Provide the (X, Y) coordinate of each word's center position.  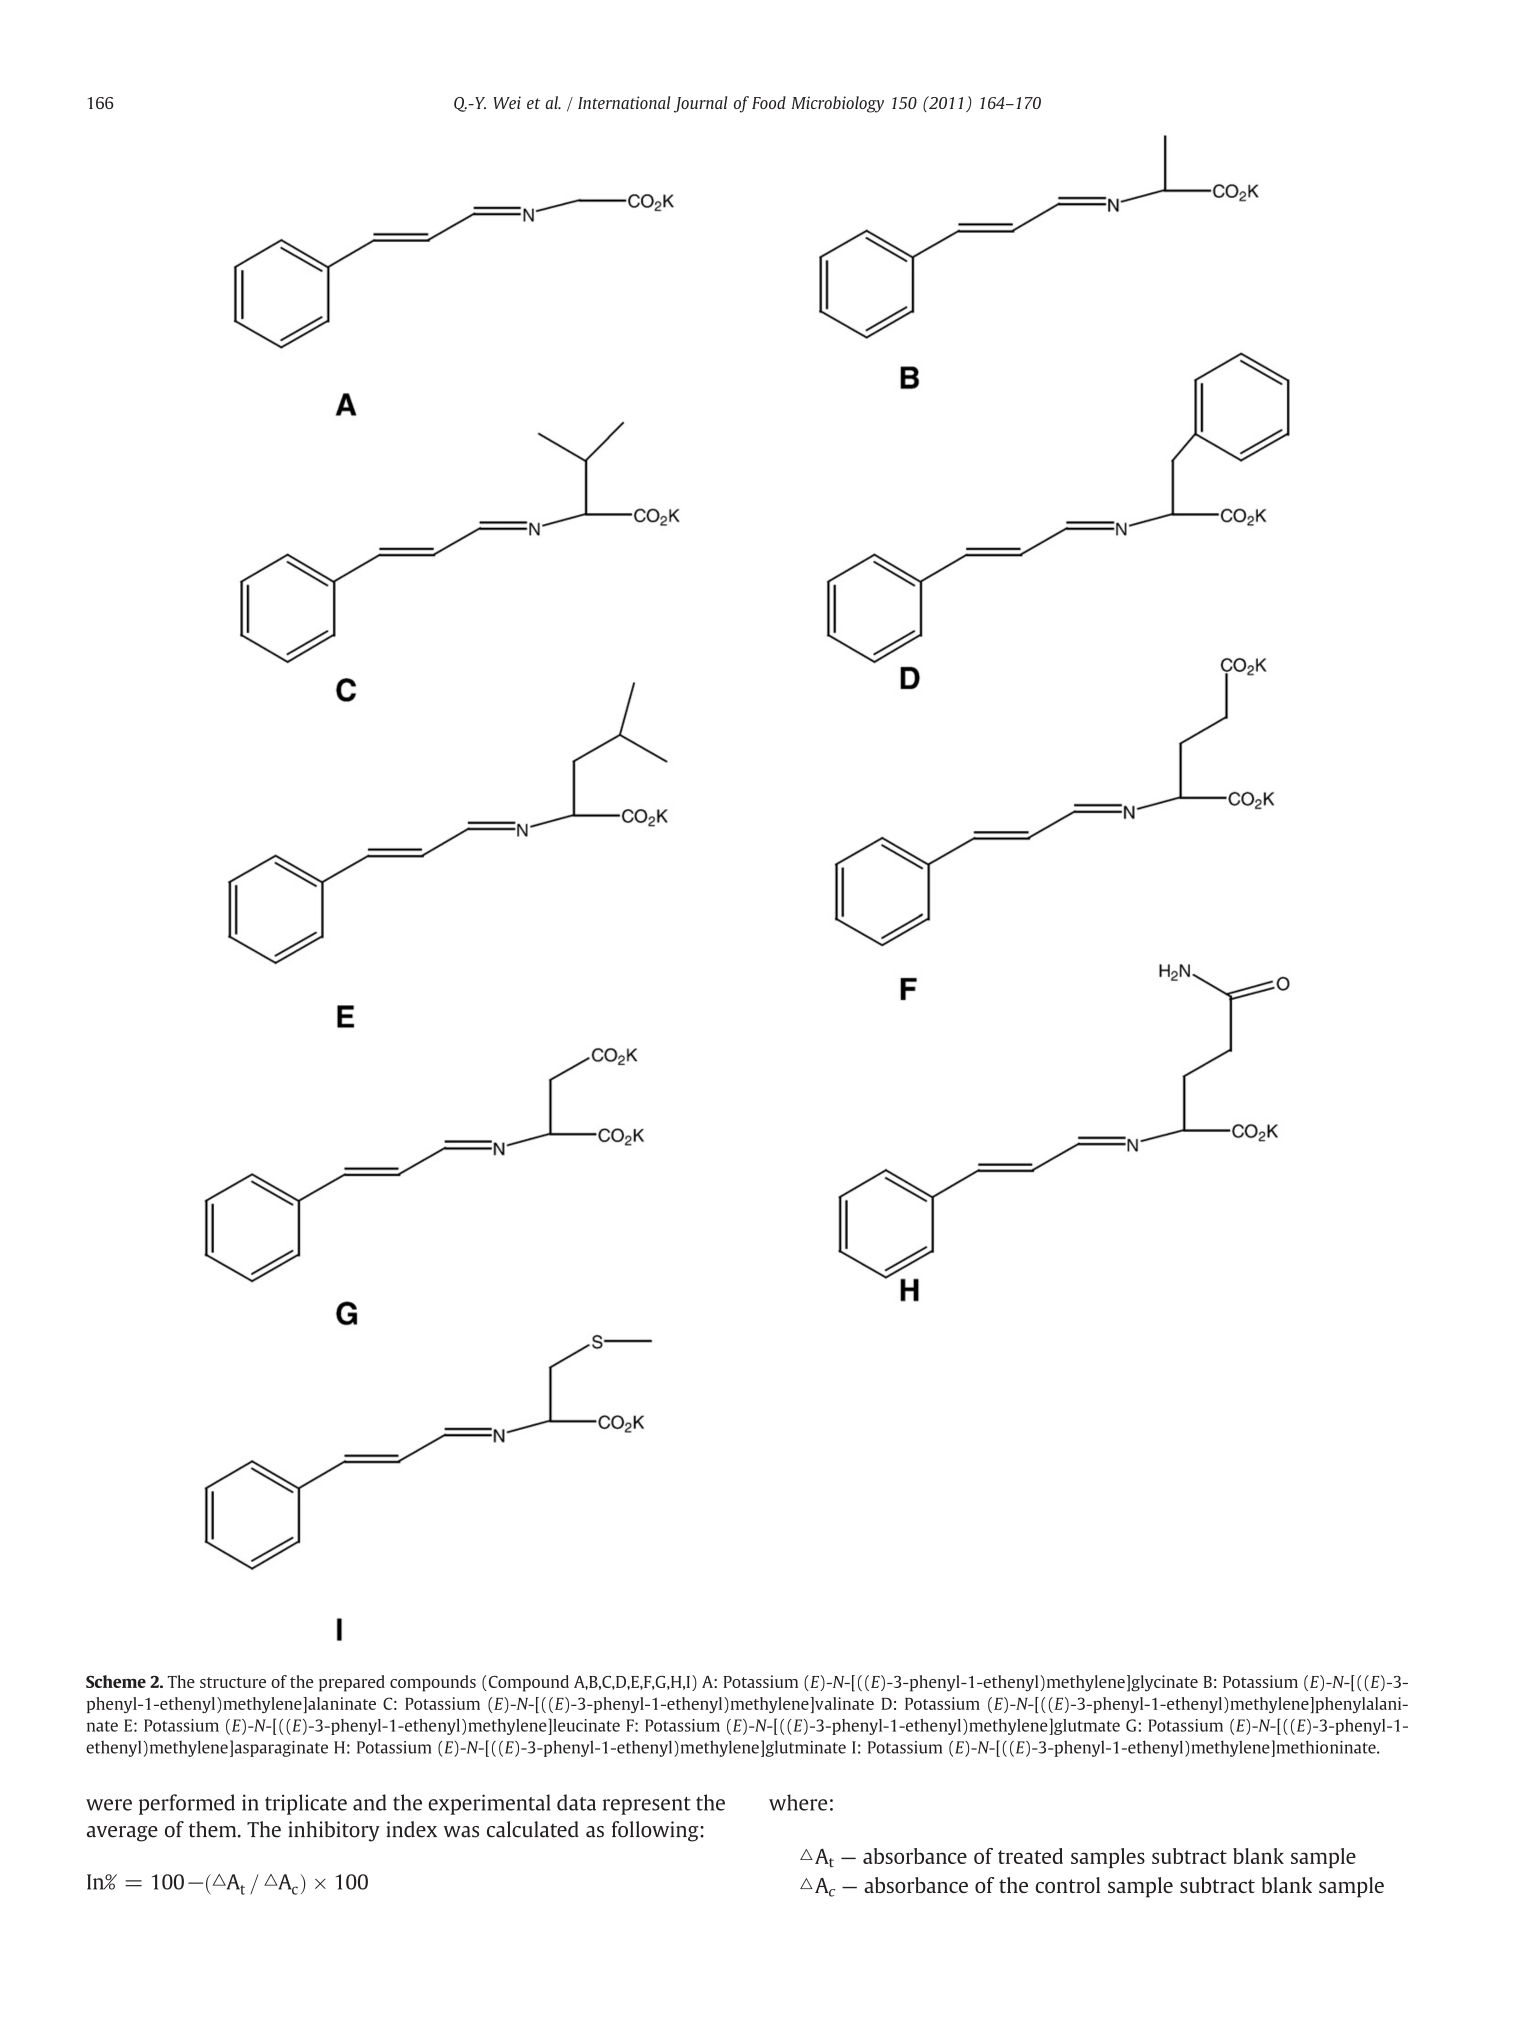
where (798, 1802)
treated (1030, 1856)
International (624, 102)
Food (769, 102)
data (576, 1802)
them (214, 1829)
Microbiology (837, 104)
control (1067, 1885)
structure (233, 1682)
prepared (352, 1683)
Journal (701, 104)
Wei (507, 102)
